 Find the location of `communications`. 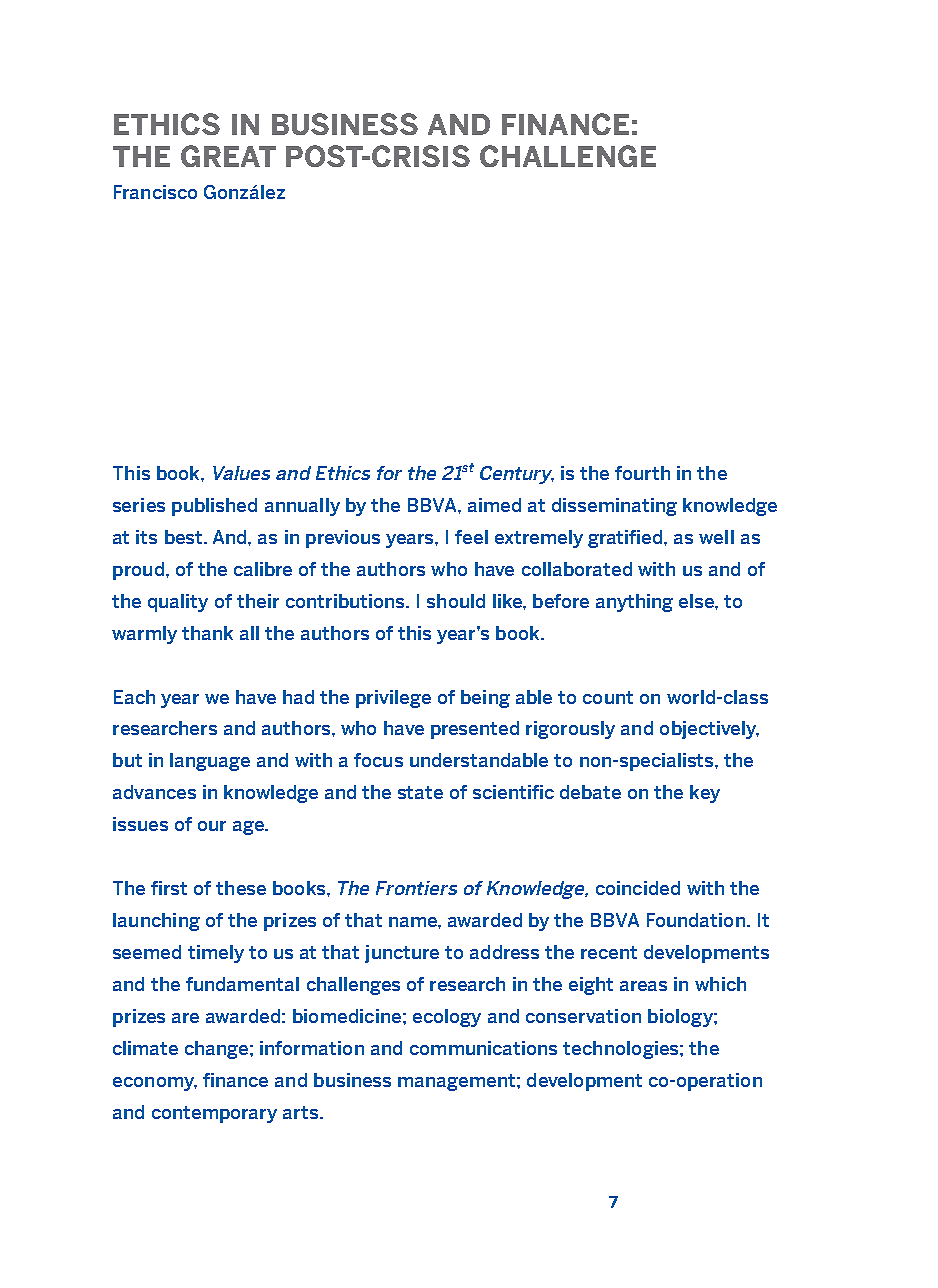

communications is located at coordinates (483, 1048).
